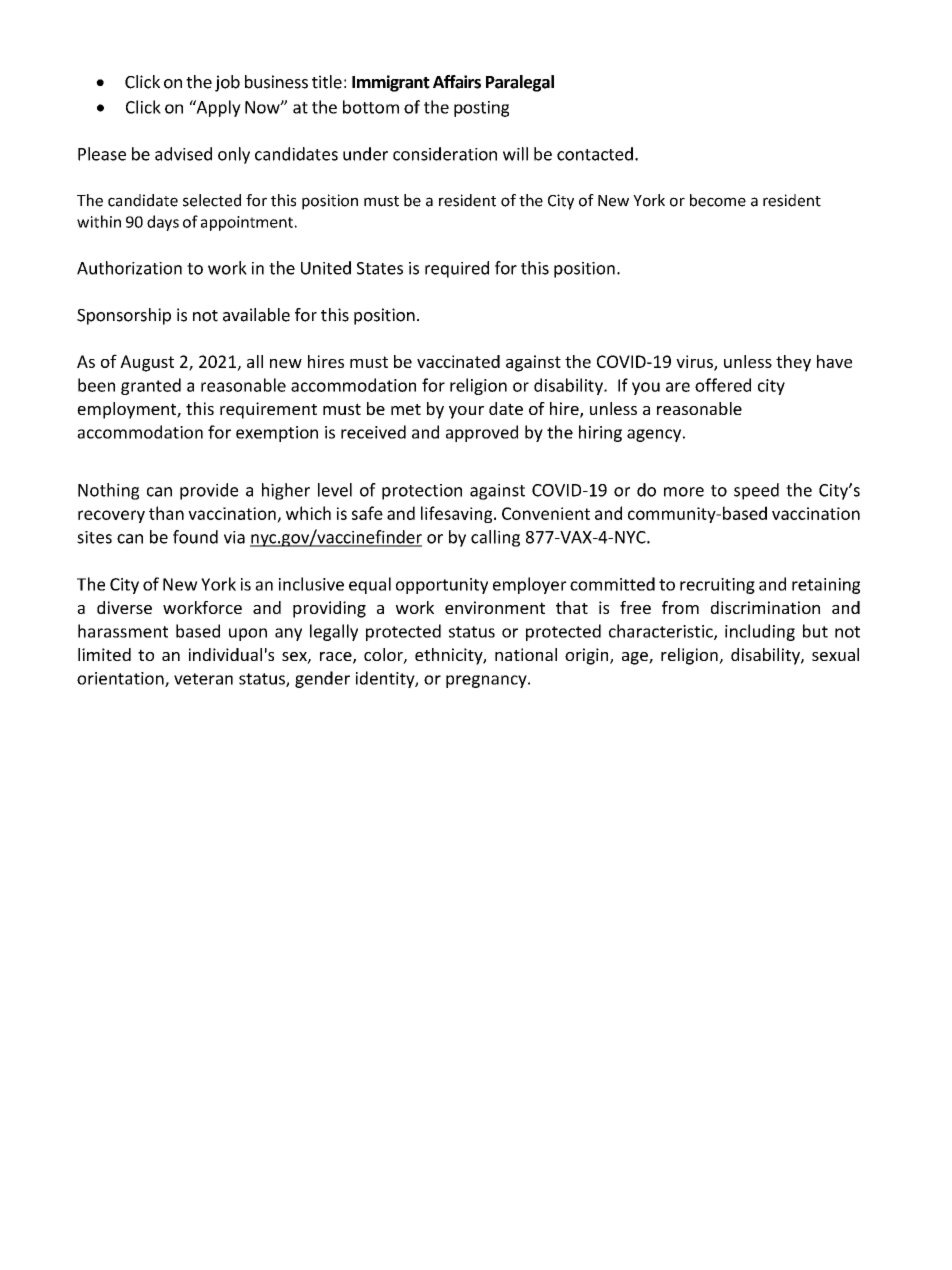 This screenshot has height=1270, width=952. What do you see at coordinates (756, 491) in the screenshot?
I see `speed` at bounding box center [756, 491].
